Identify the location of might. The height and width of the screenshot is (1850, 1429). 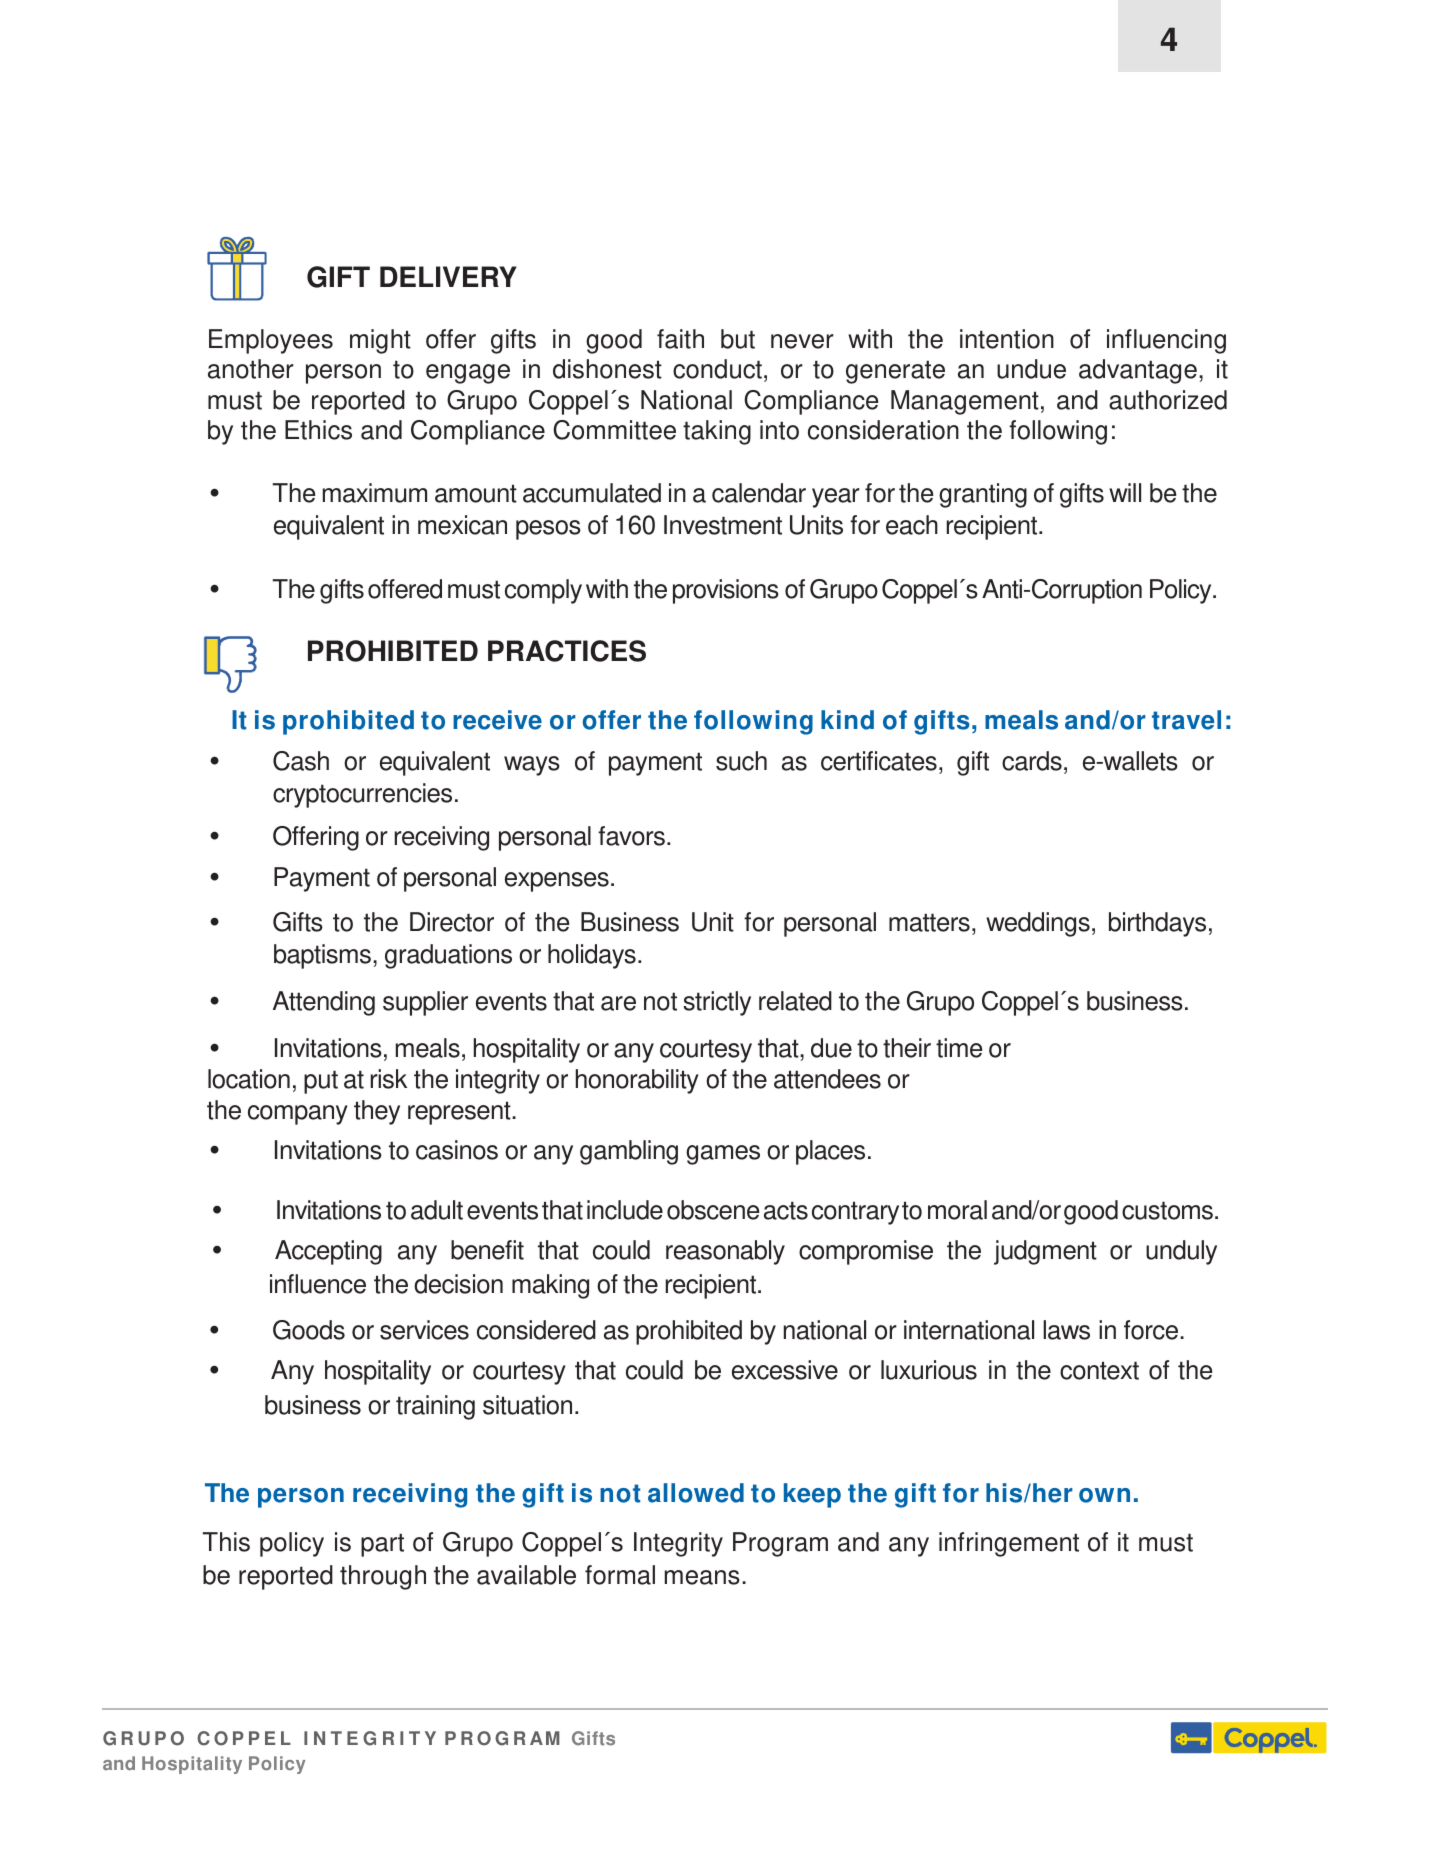
(380, 341).
